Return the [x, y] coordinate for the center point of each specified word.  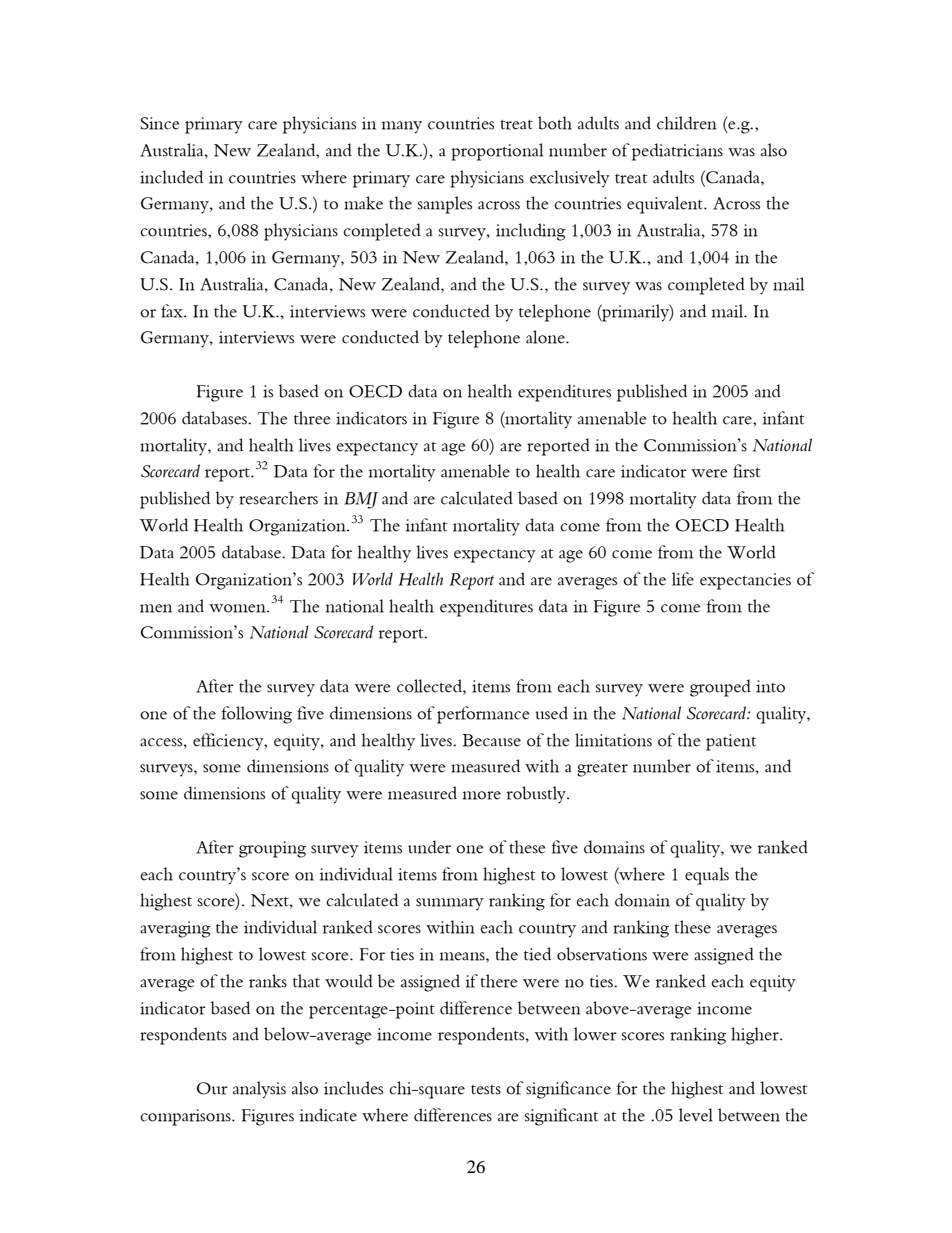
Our [212, 1088]
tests [486, 1090]
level [696, 1115]
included [171, 177]
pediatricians [677, 152]
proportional [497, 152]
